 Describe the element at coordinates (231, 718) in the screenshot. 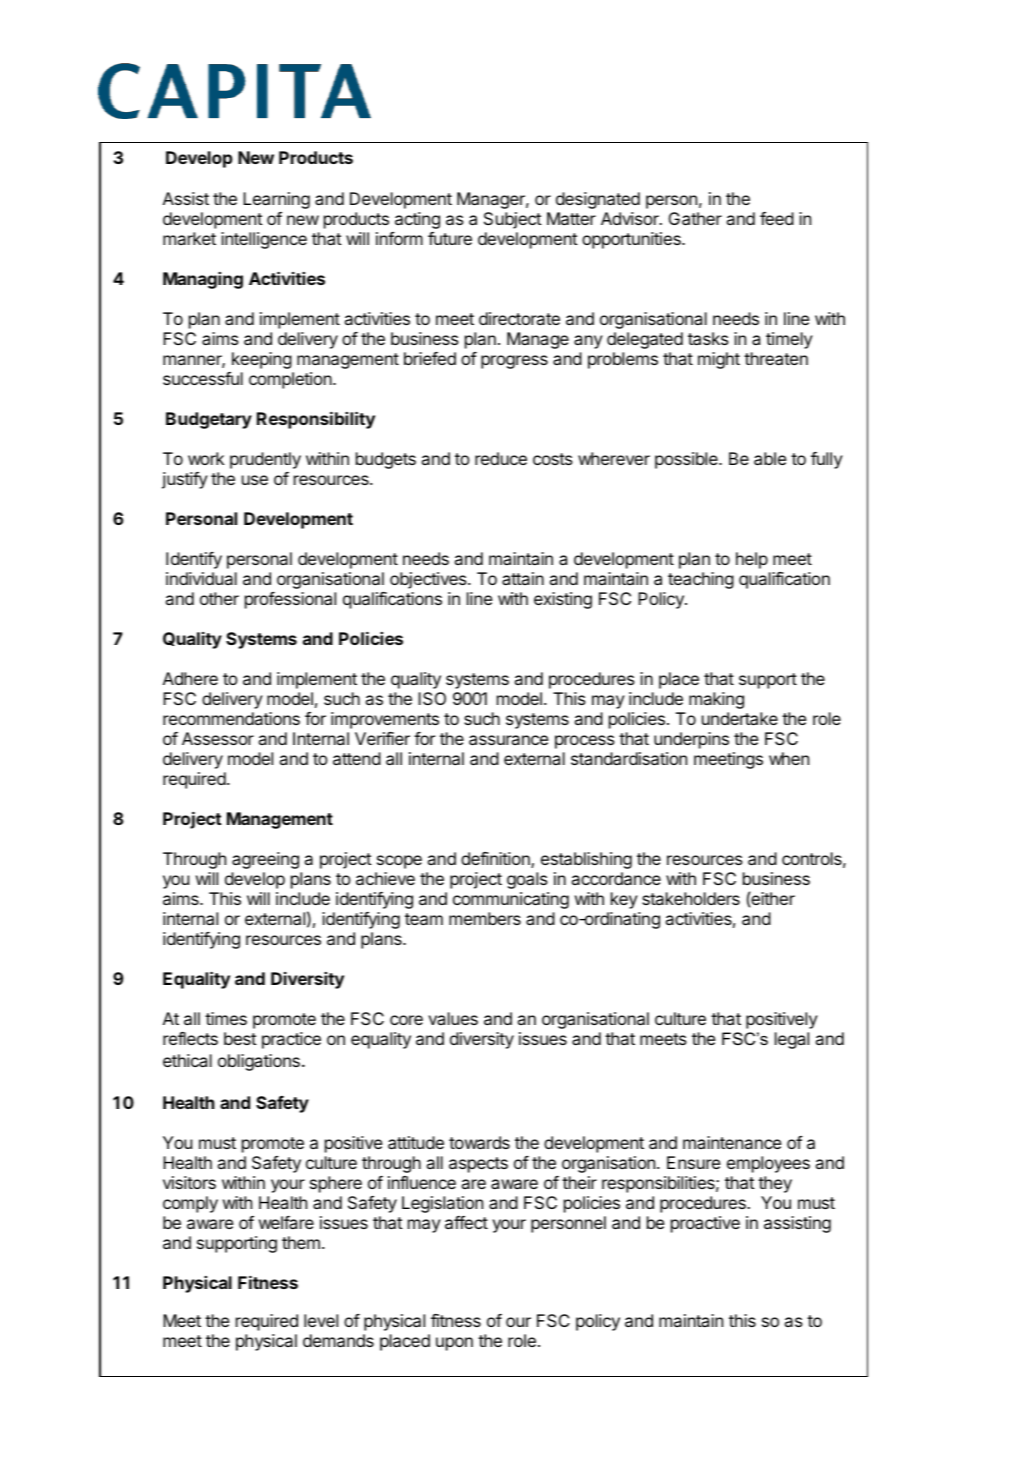

I see `recommendations` at that location.
